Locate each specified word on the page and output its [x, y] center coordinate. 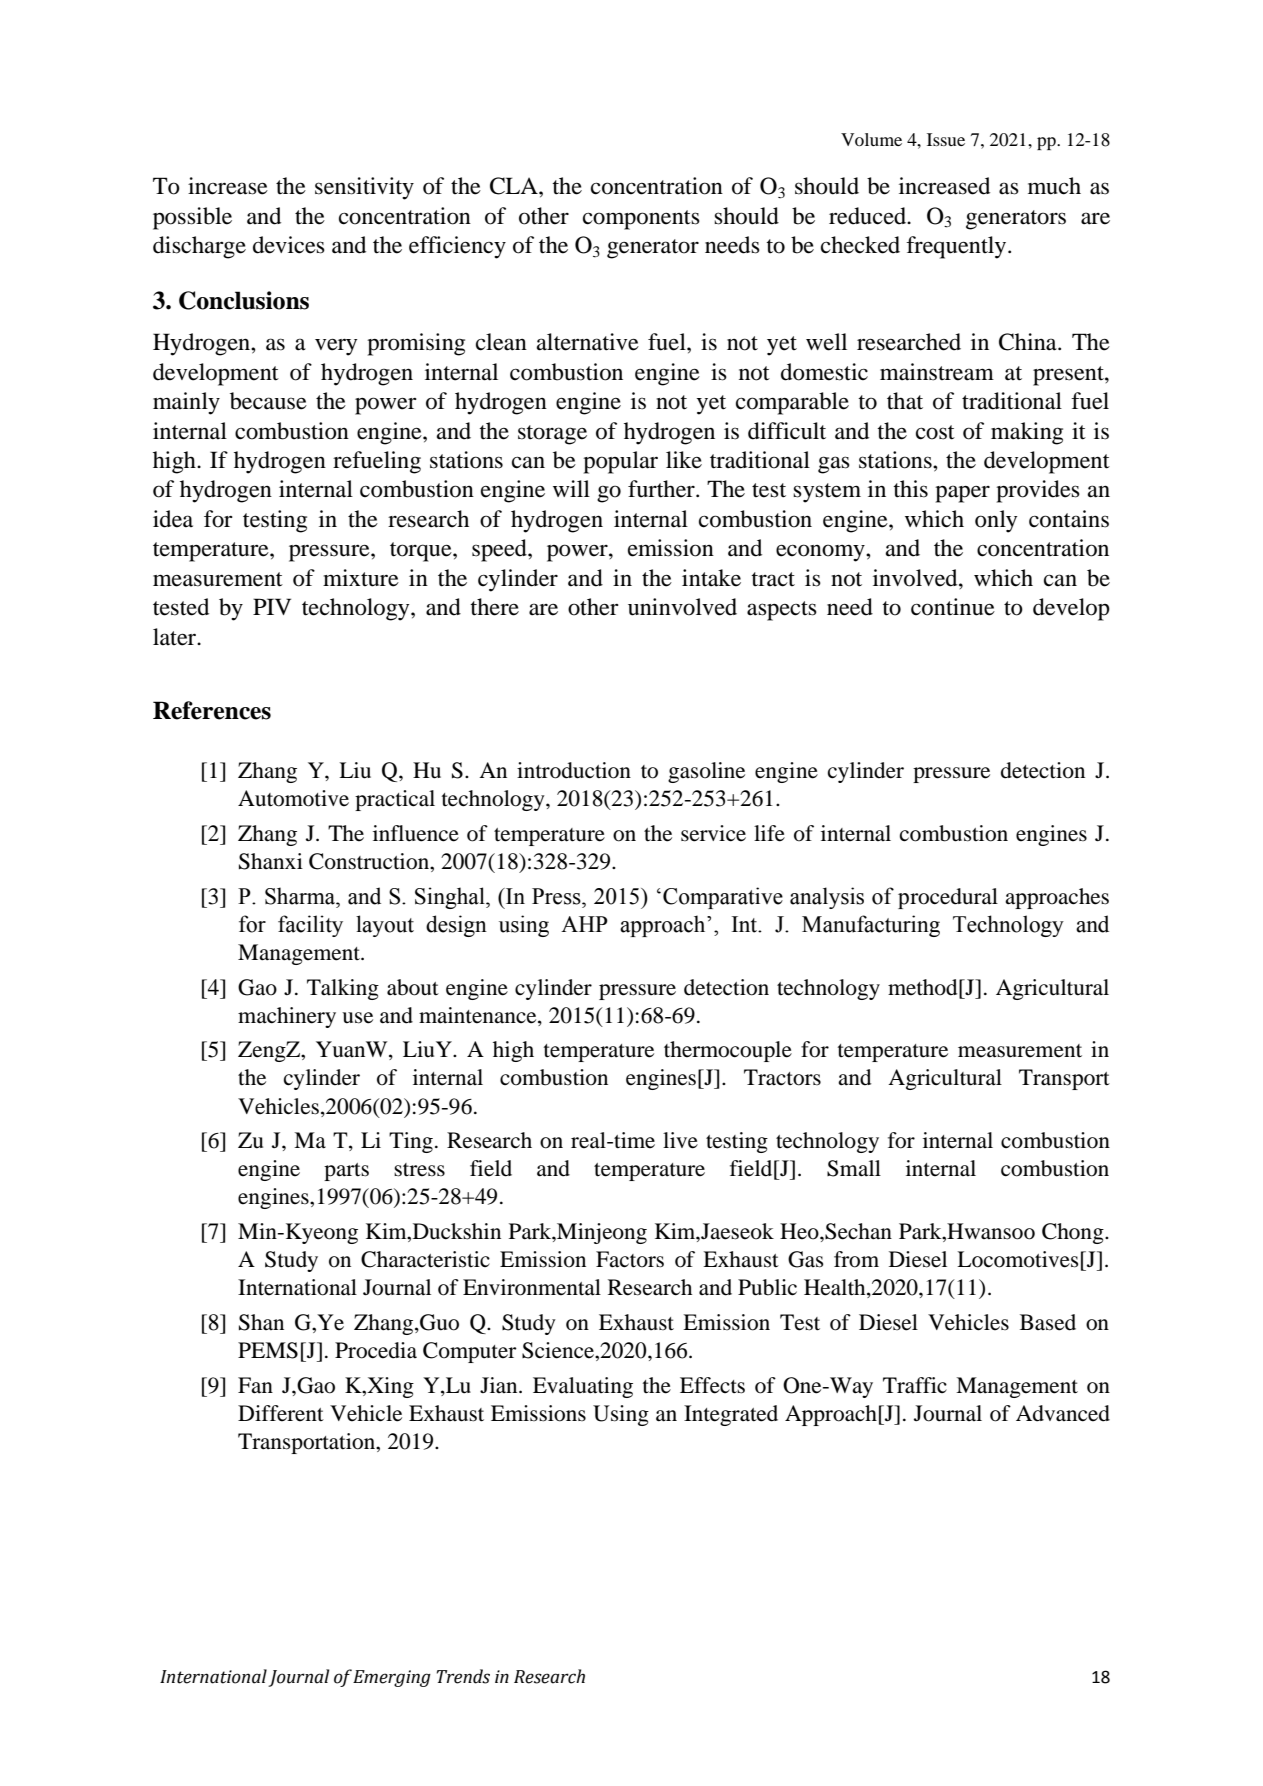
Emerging [392, 1678]
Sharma [301, 896]
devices [289, 245]
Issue [946, 139]
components [641, 220]
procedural [948, 898]
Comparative [723, 898]
